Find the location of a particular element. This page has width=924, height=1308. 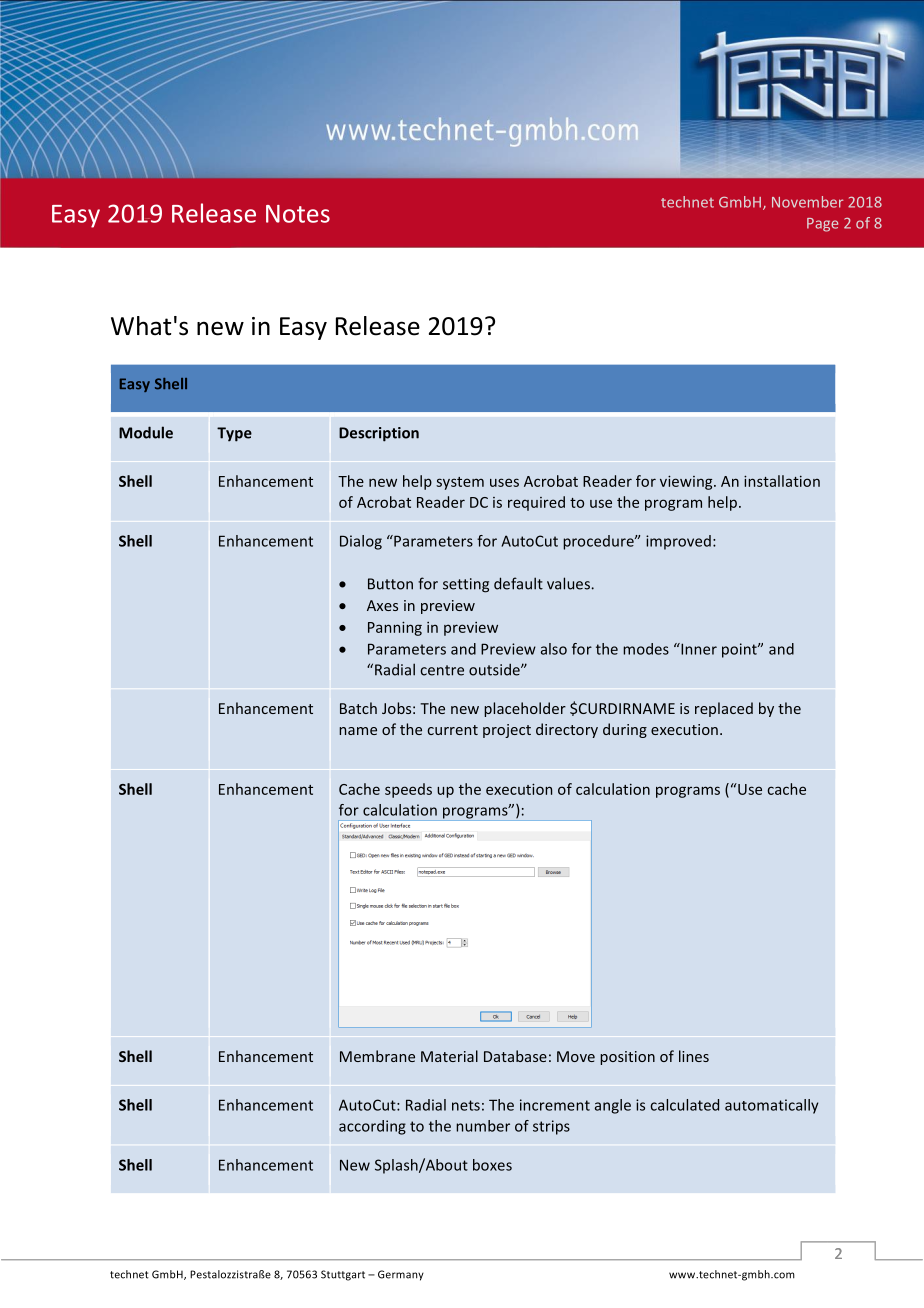

Stuttgart is located at coordinates (343, 1275).
